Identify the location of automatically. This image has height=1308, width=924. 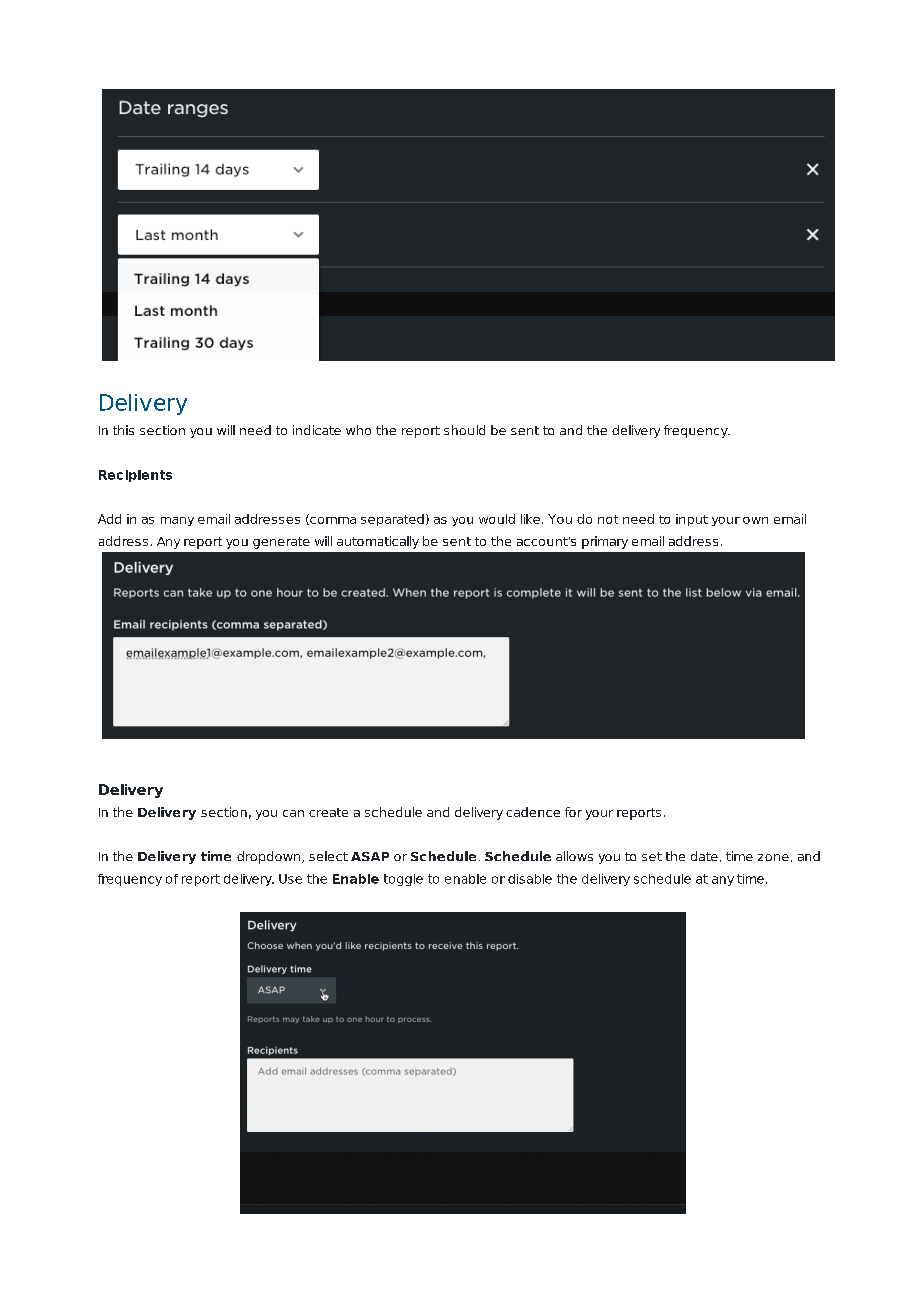
(378, 542).
